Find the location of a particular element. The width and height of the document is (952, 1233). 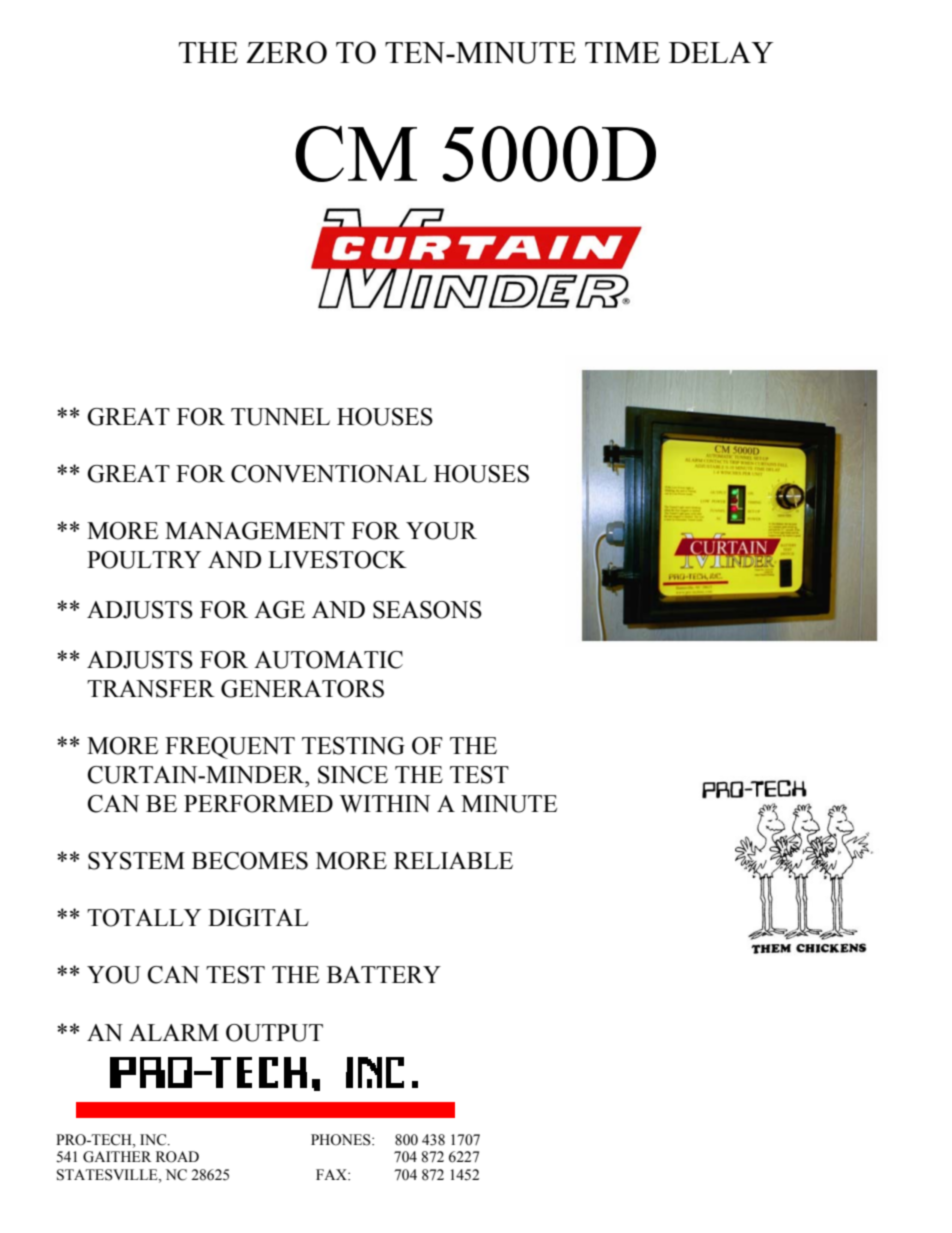

DELAY is located at coordinates (721, 52).
